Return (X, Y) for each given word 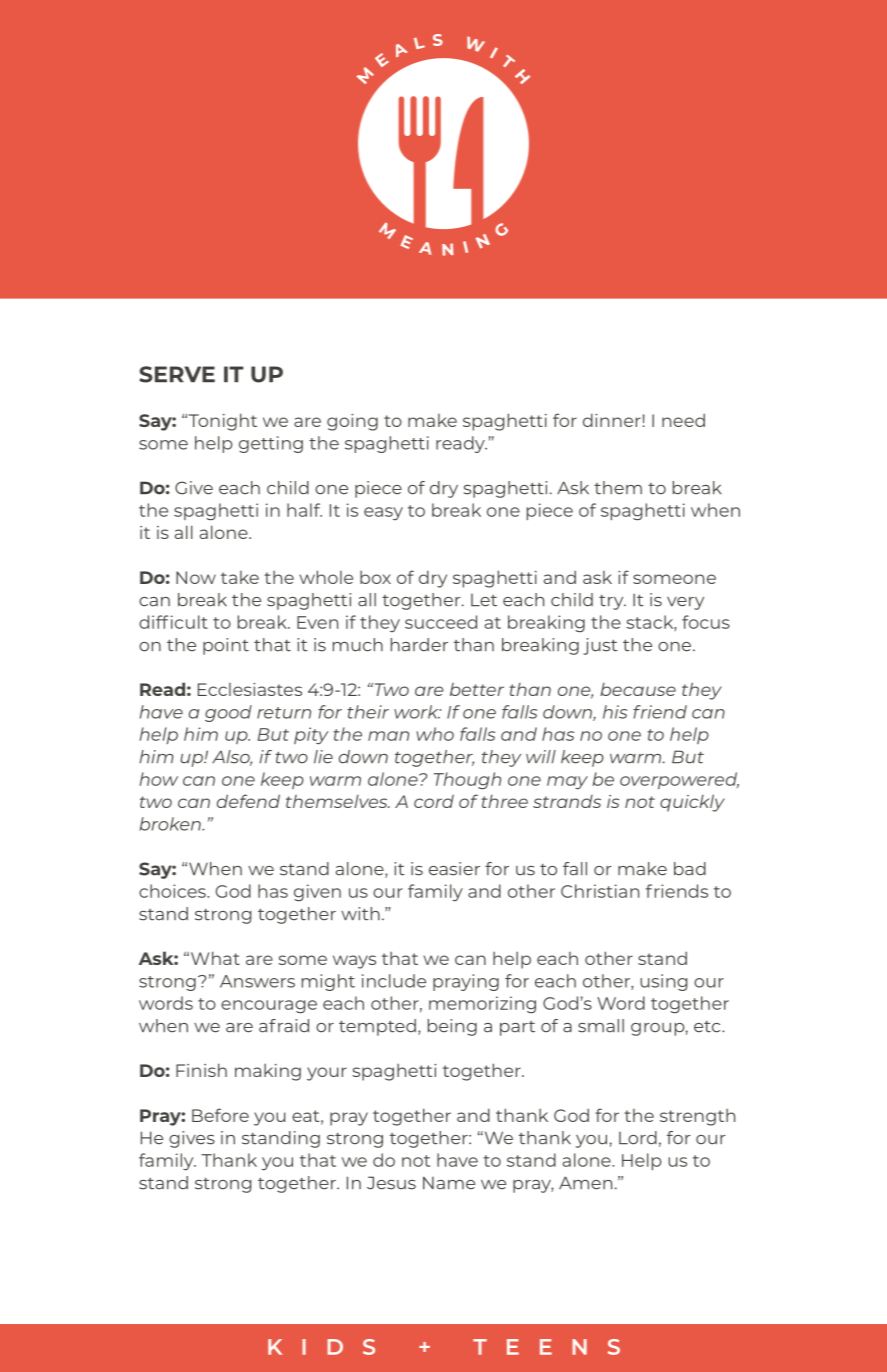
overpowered (679, 780)
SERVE (177, 374)
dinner (612, 420)
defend (248, 801)
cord (434, 801)
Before (220, 1115)
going (352, 422)
